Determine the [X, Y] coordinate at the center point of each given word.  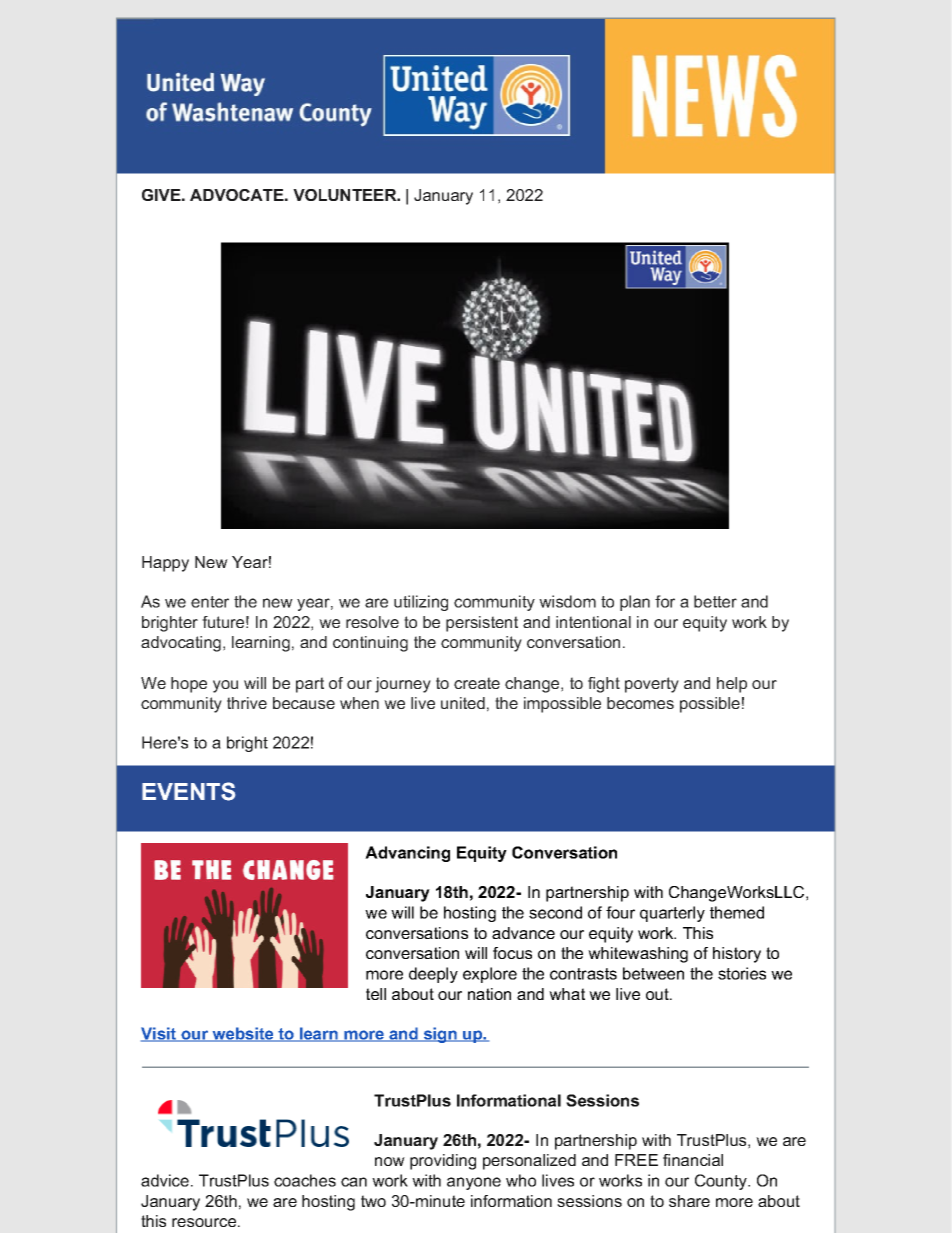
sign [440, 1035]
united [463, 703]
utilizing [421, 603]
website [243, 1034]
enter [210, 602]
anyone [474, 1183]
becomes [640, 703]
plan [635, 603]
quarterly [672, 914]
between [653, 973]
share [689, 1201]
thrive [247, 703]
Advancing [407, 854]
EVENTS [188, 791]
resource [204, 1222]
